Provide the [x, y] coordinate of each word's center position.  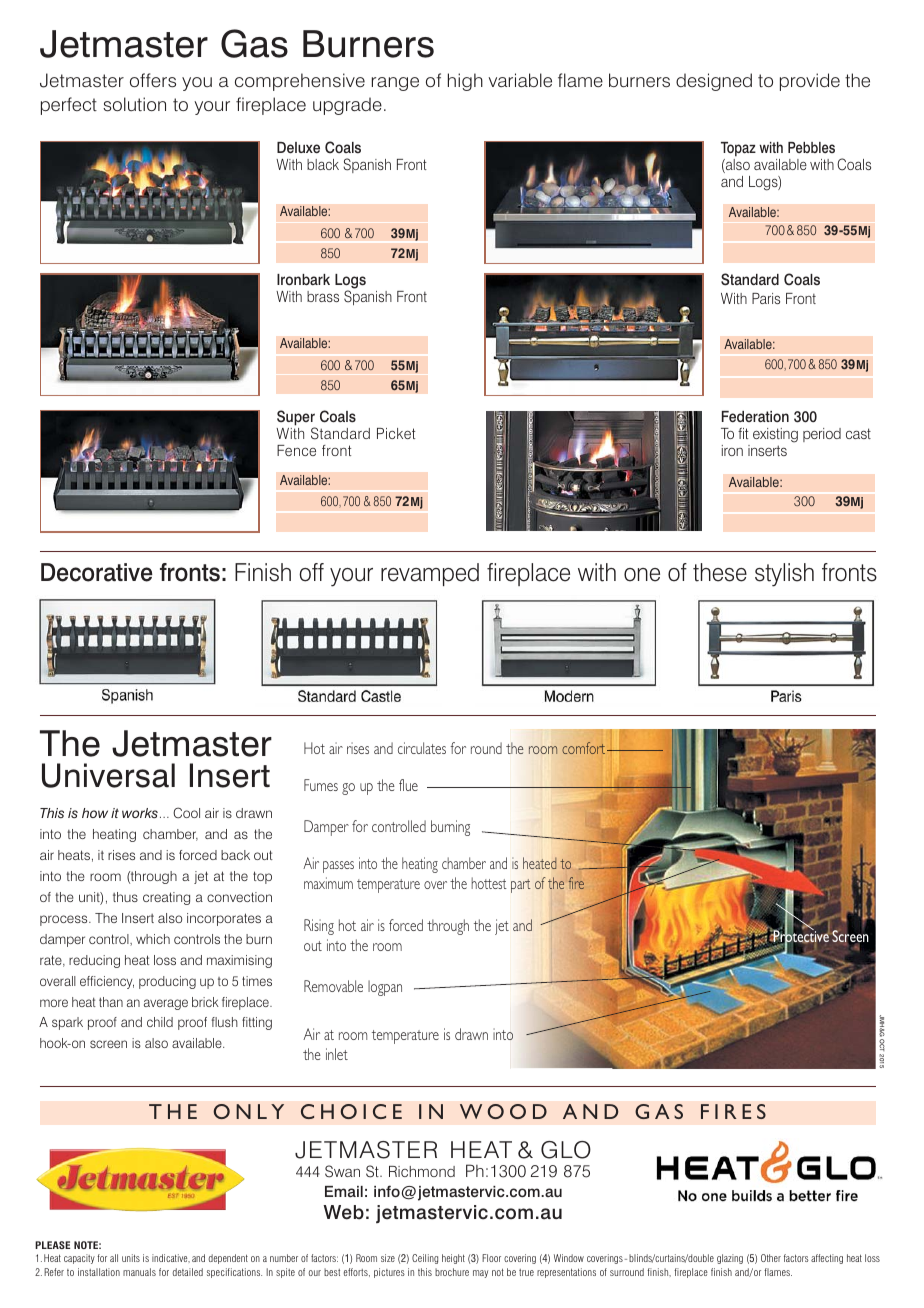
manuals [139, 1272]
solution [134, 104]
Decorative [97, 572]
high [465, 82]
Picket [396, 433]
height [453, 1259]
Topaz [738, 149]
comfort [585, 748]
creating [166, 898]
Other [771, 1258]
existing [775, 435]
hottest [489, 883]
